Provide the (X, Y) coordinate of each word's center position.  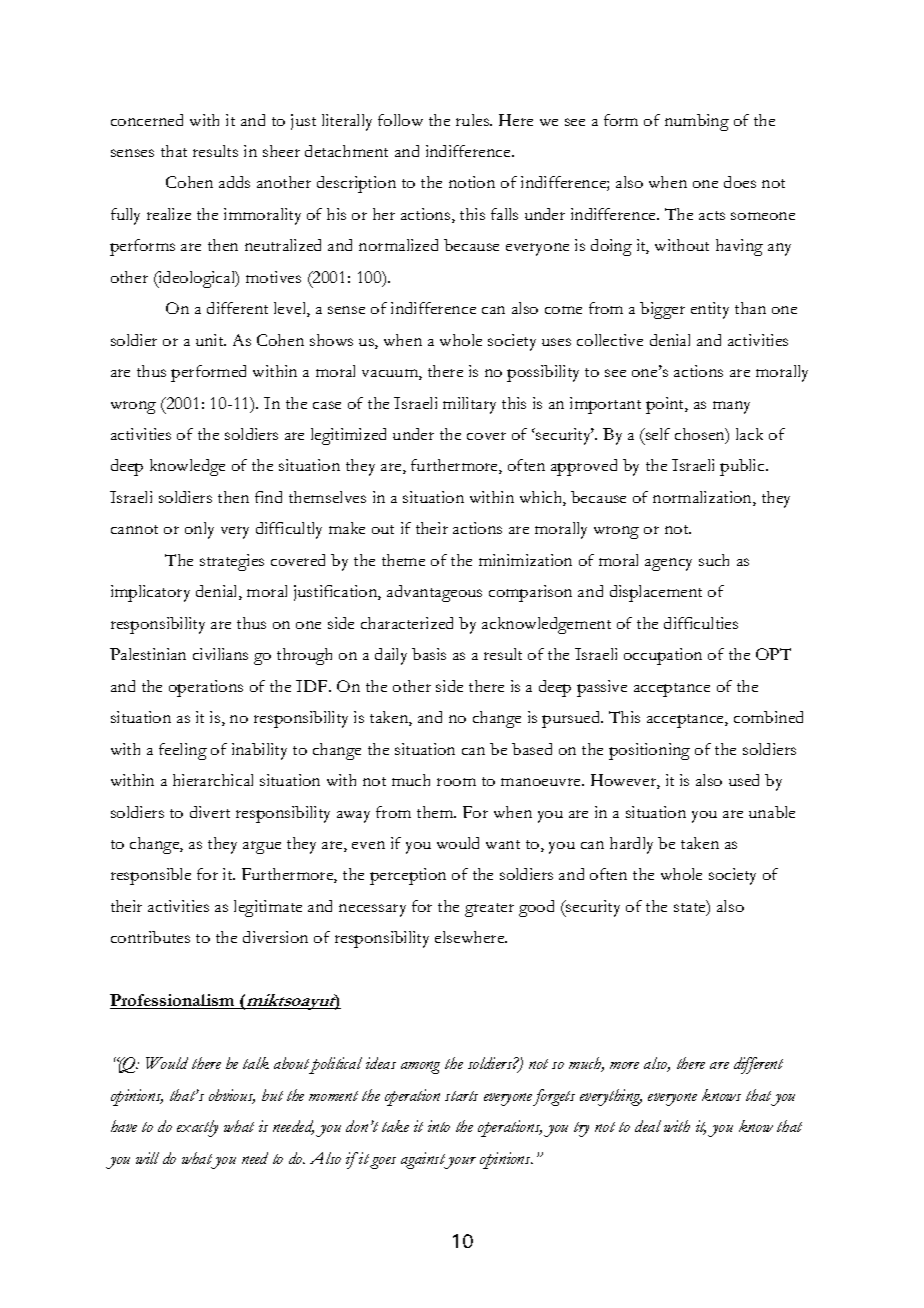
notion (472, 182)
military (469, 405)
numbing (697, 122)
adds (234, 182)
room (456, 782)
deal (648, 1126)
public (743, 467)
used (744, 780)
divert (210, 812)
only (199, 530)
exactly (197, 1128)
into (439, 1126)
